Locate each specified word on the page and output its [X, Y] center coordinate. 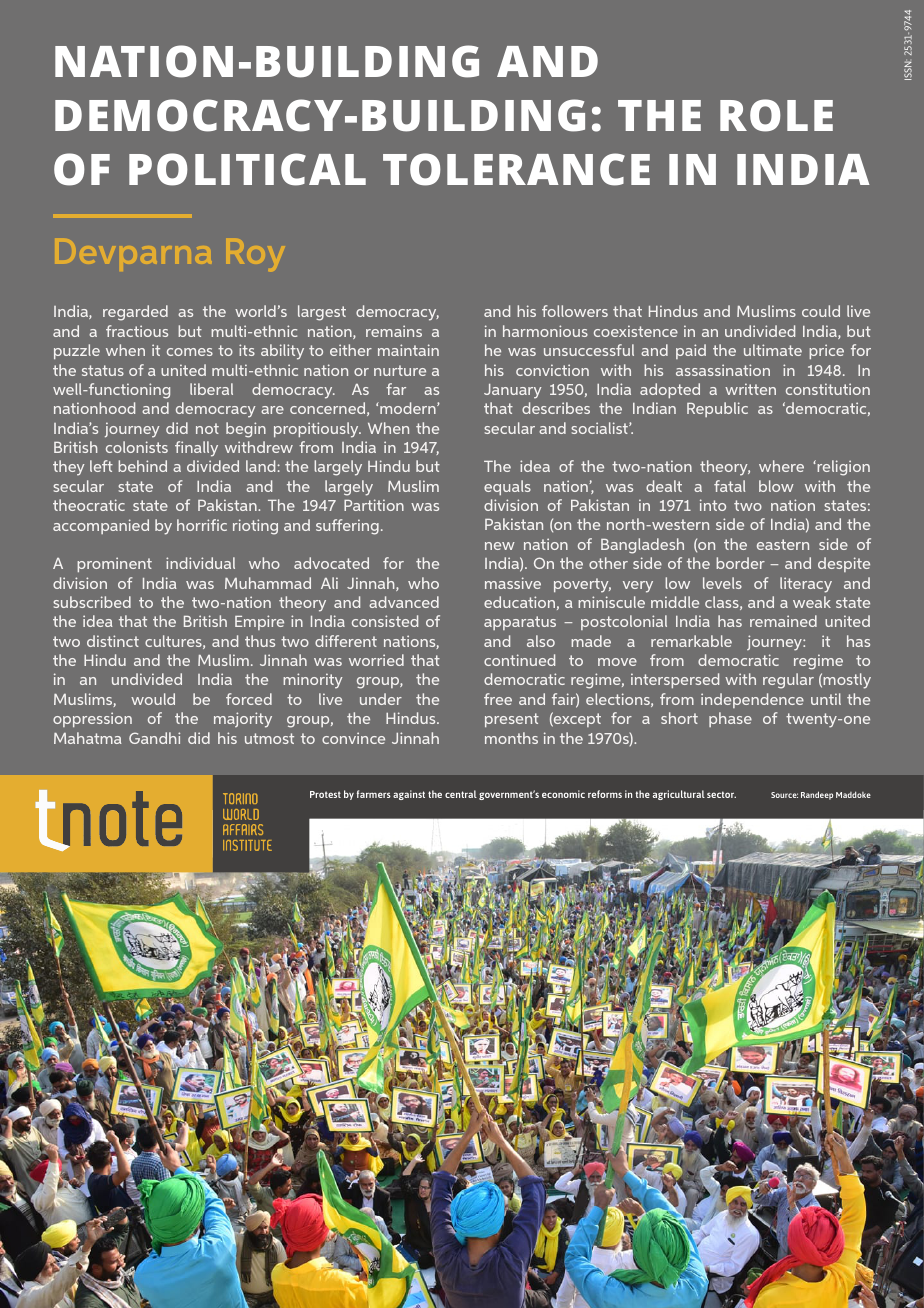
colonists [137, 447]
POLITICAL [247, 169]
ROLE [776, 115]
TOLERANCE [516, 169]
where [781, 466]
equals [507, 487]
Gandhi [154, 738]
